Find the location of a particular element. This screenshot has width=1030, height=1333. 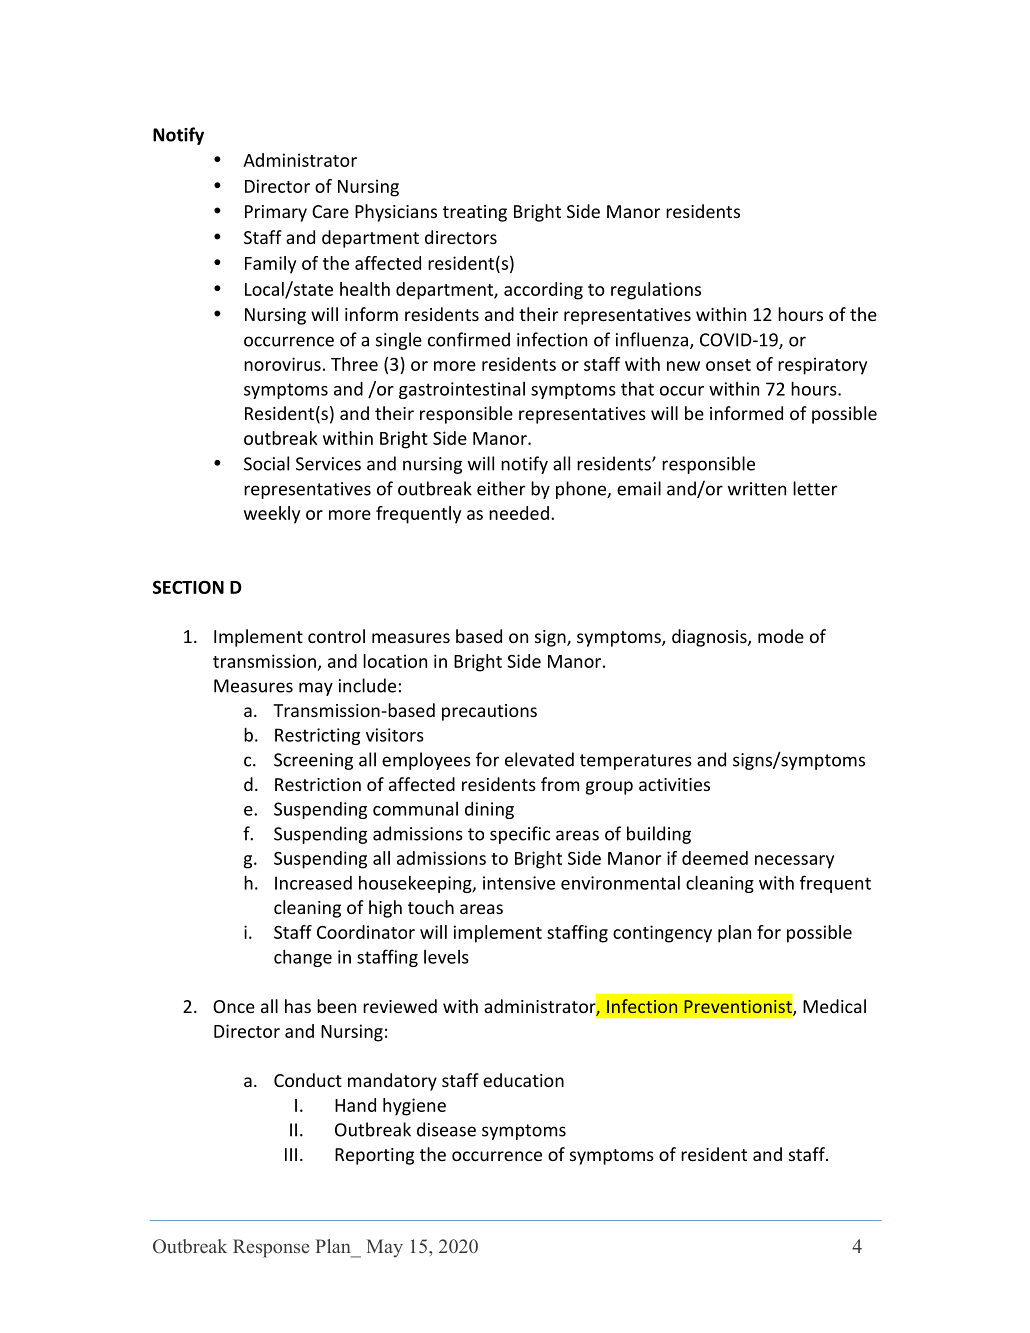

treating is located at coordinates (475, 213).
